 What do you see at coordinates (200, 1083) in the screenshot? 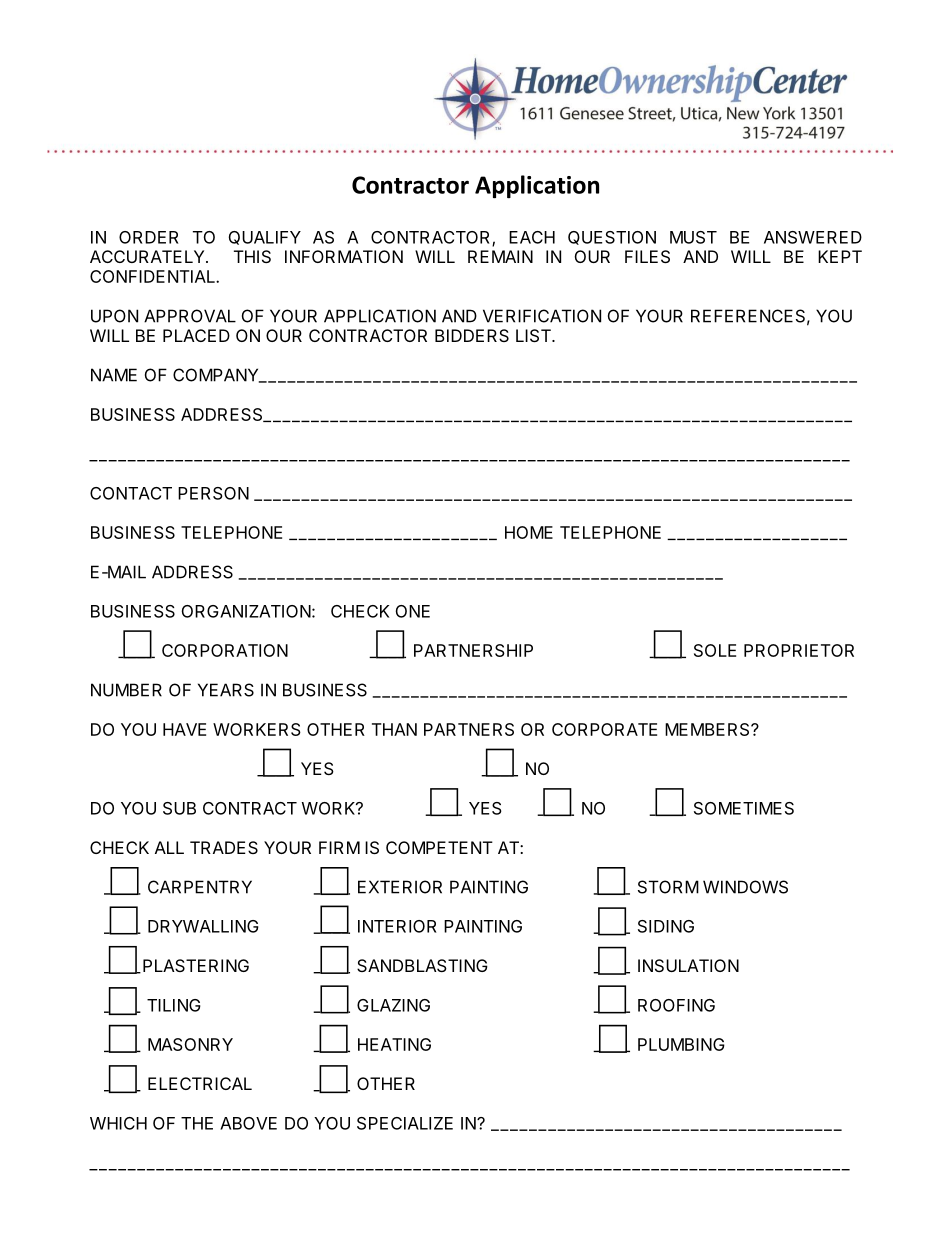
I see `ELECTRICAL` at bounding box center [200, 1083].
